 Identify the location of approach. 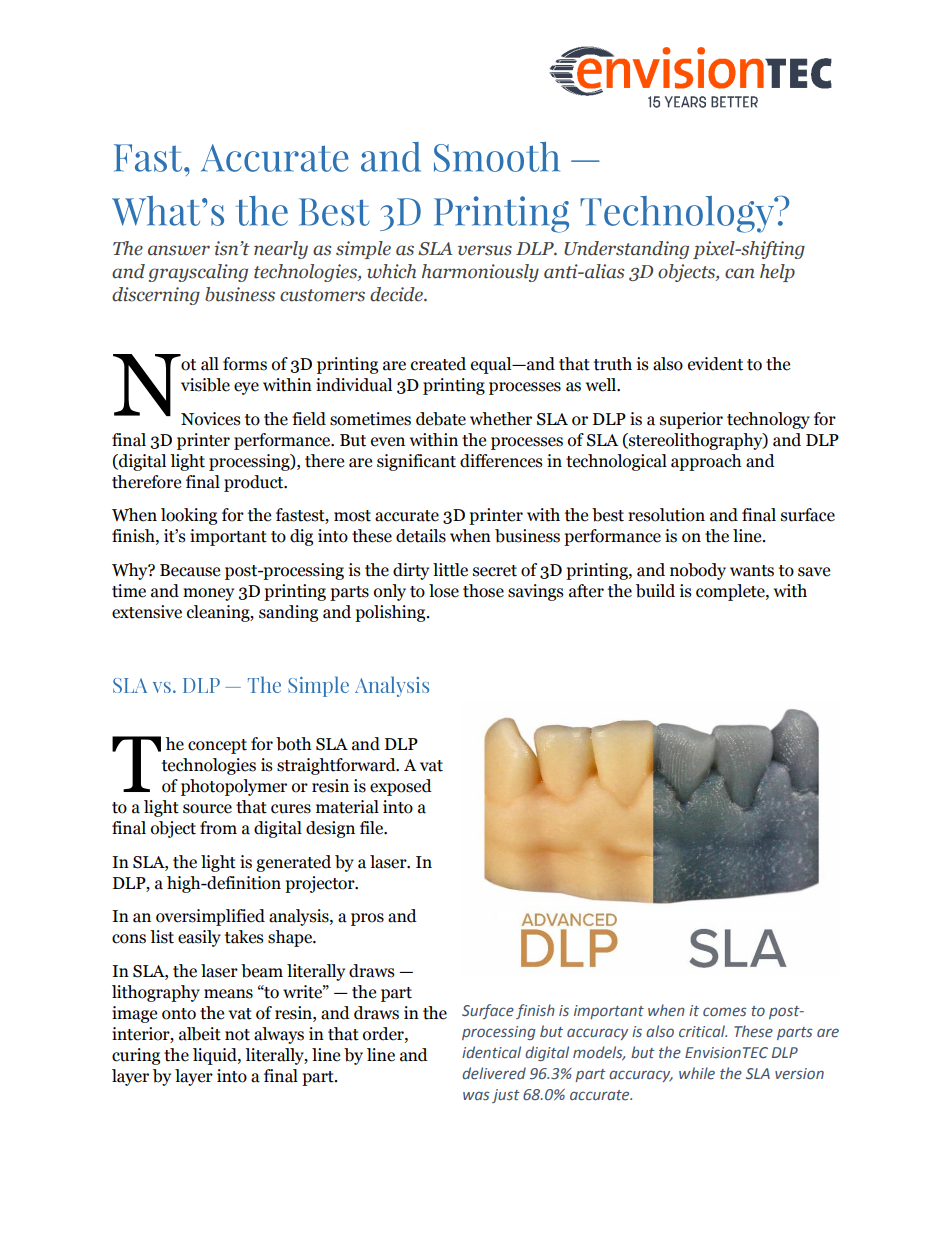
(706, 462).
